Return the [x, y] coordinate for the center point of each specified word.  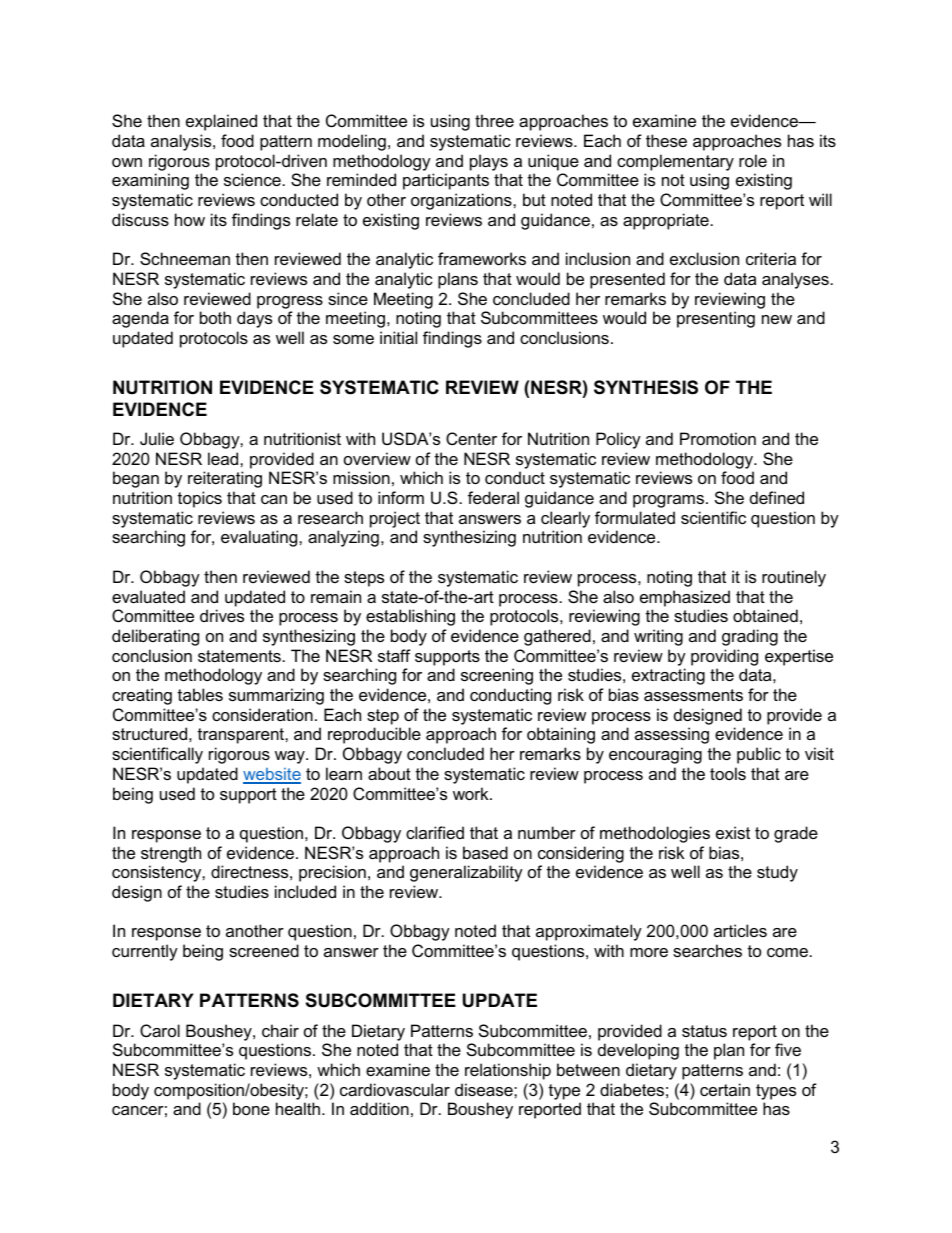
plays [489, 162]
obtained [765, 615]
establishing [410, 617]
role [753, 160]
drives [222, 615]
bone [251, 1108]
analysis [182, 142]
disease [485, 1089]
